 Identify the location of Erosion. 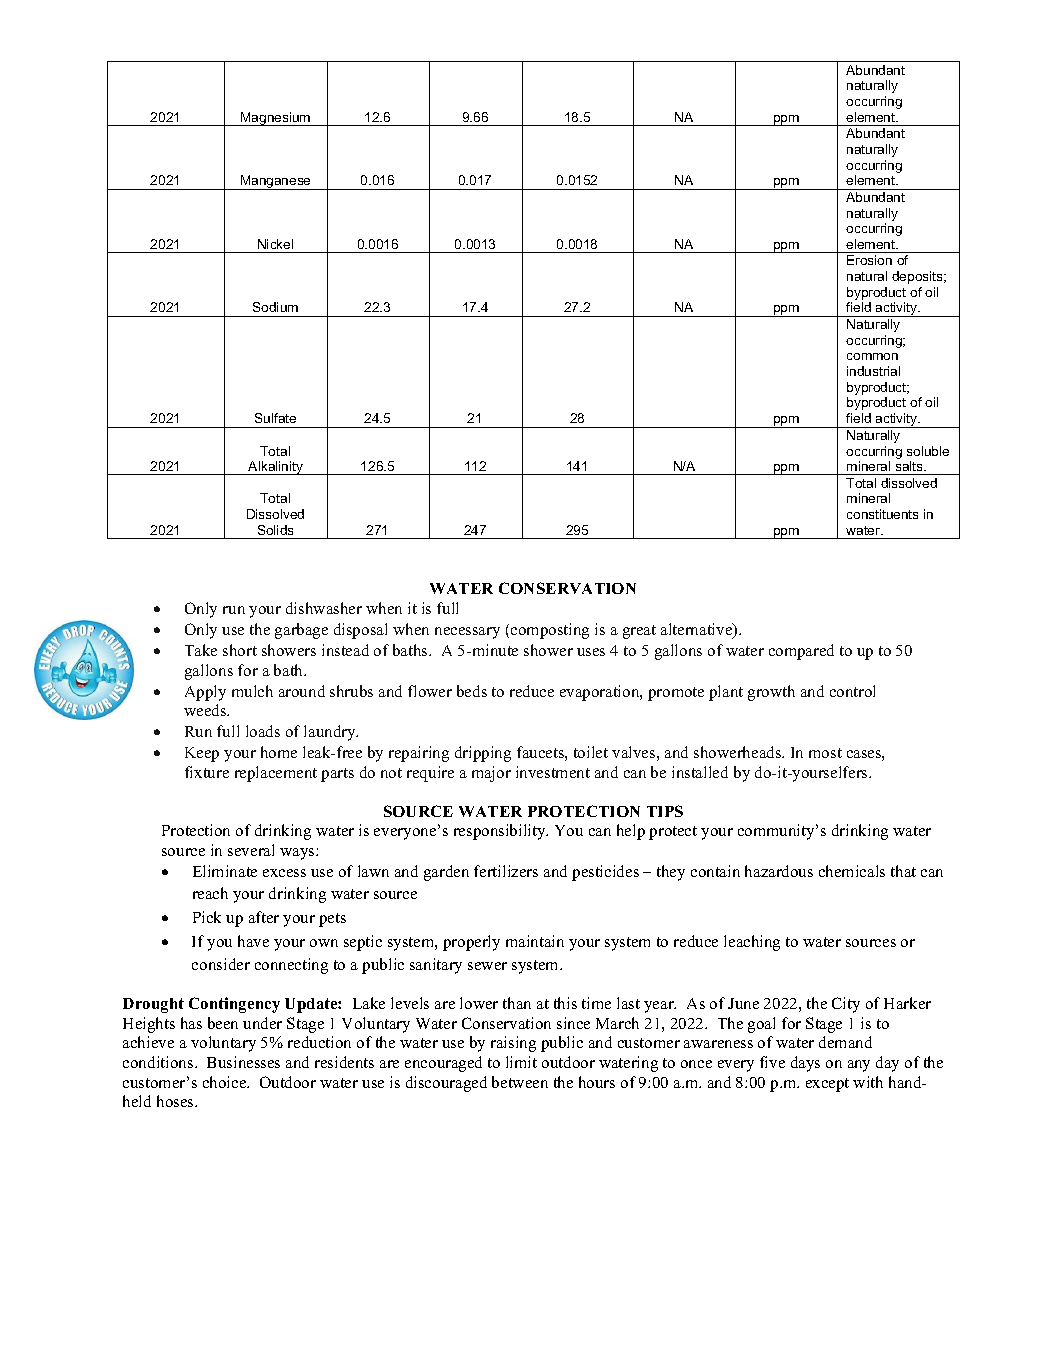
(869, 260).
